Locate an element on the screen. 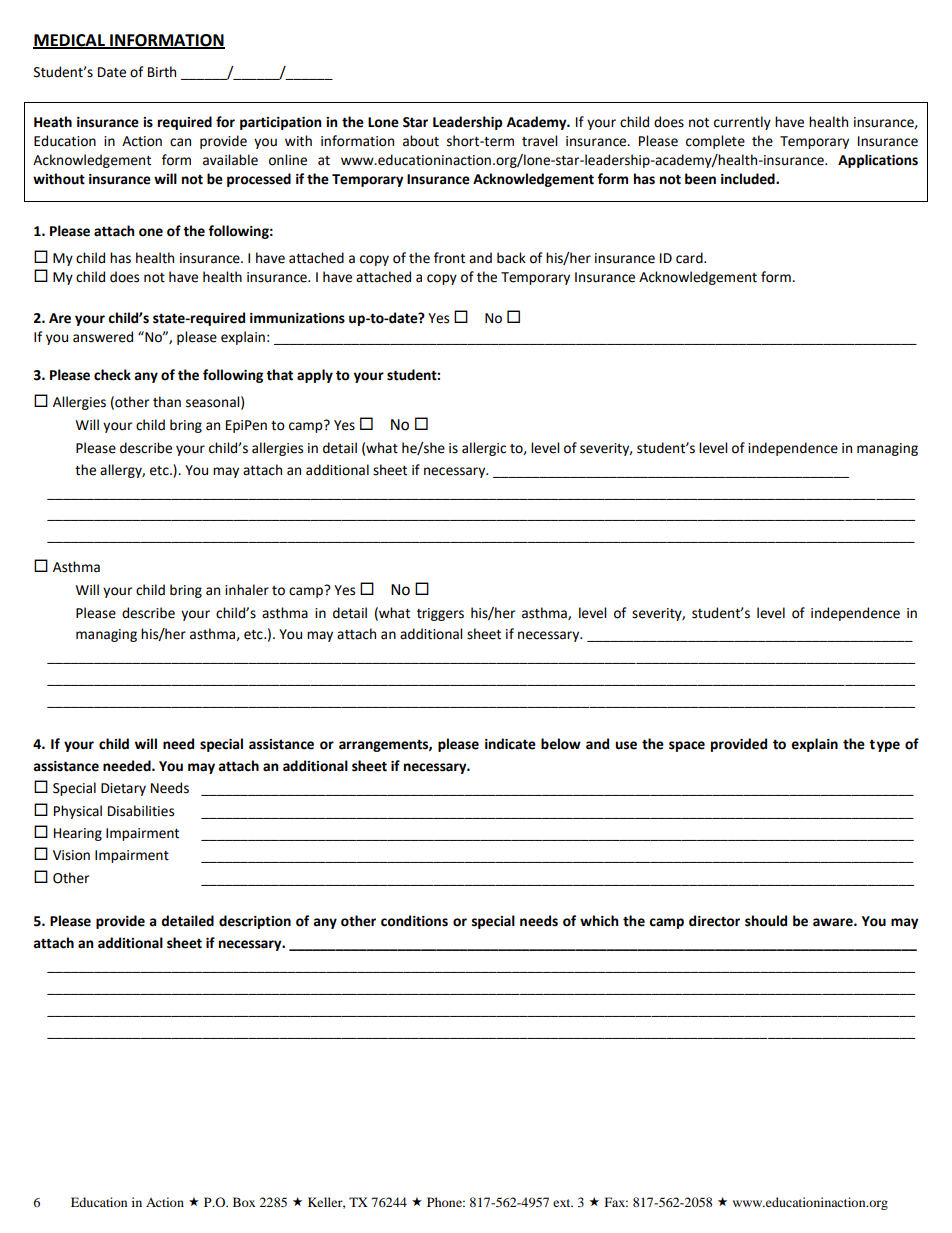  indicate is located at coordinates (510, 744).
